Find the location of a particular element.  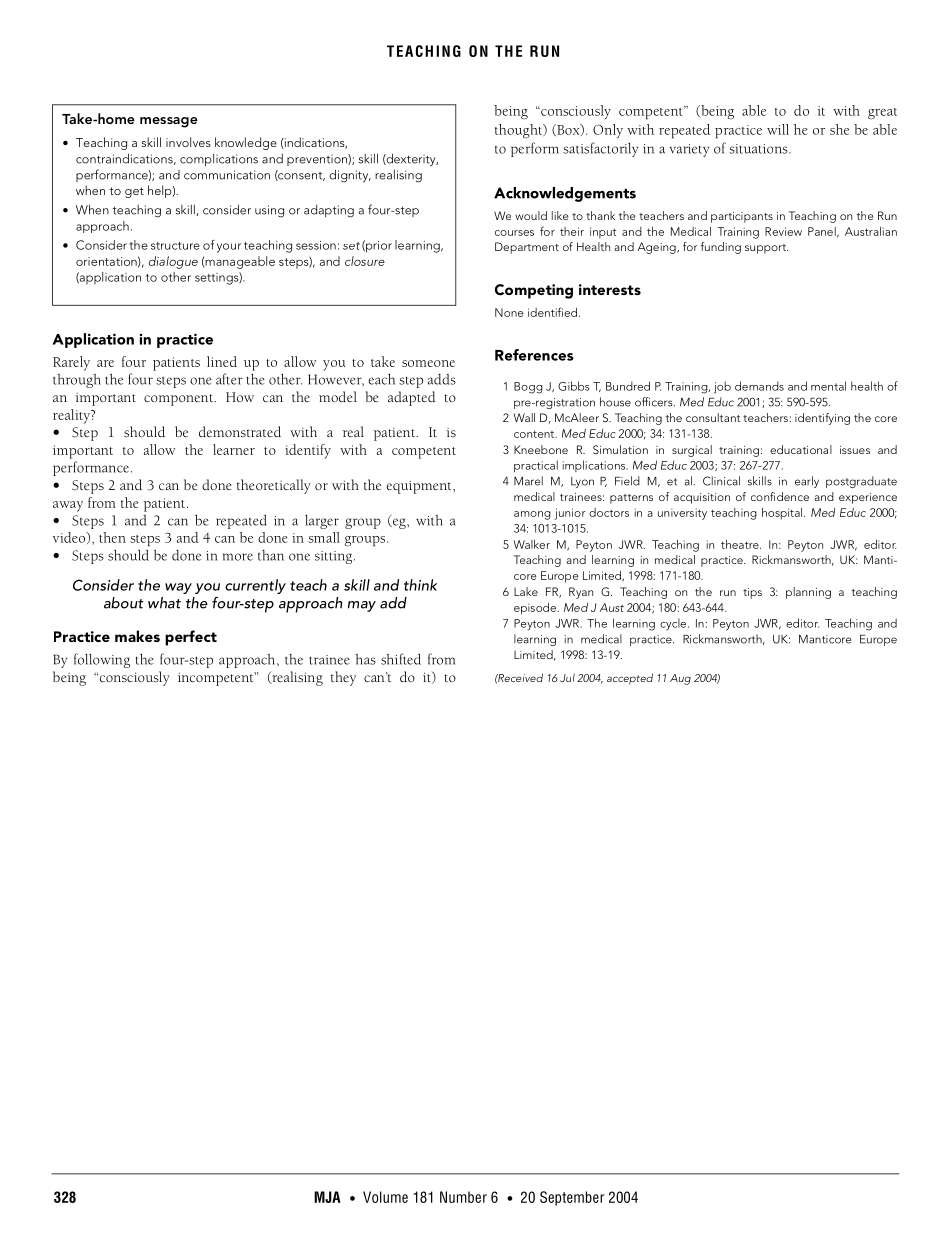

demands is located at coordinates (759, 386).
